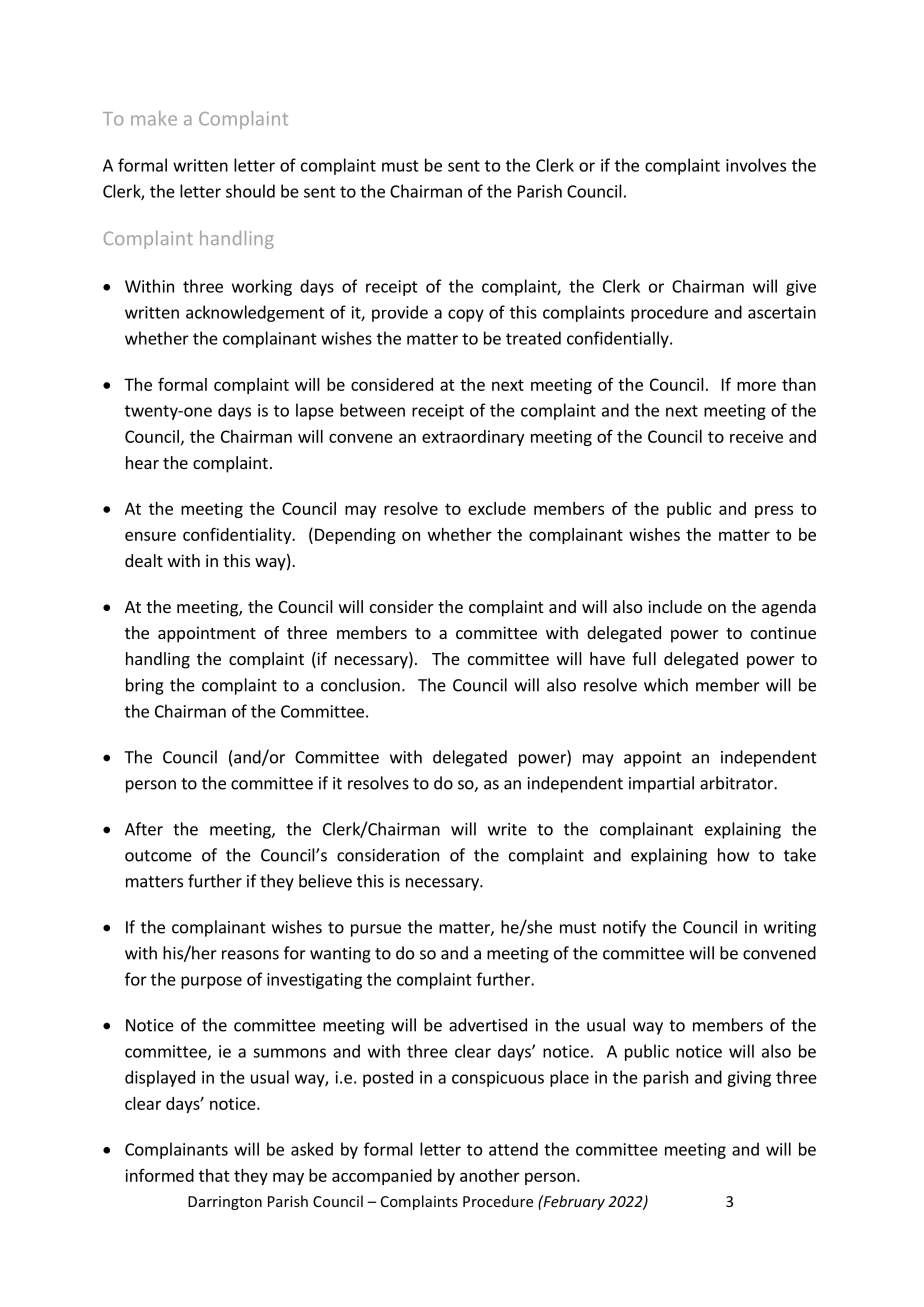 Image resolution: width=924 pixels, height=1307 pixels. I want to click on write, so click(507, 829).
